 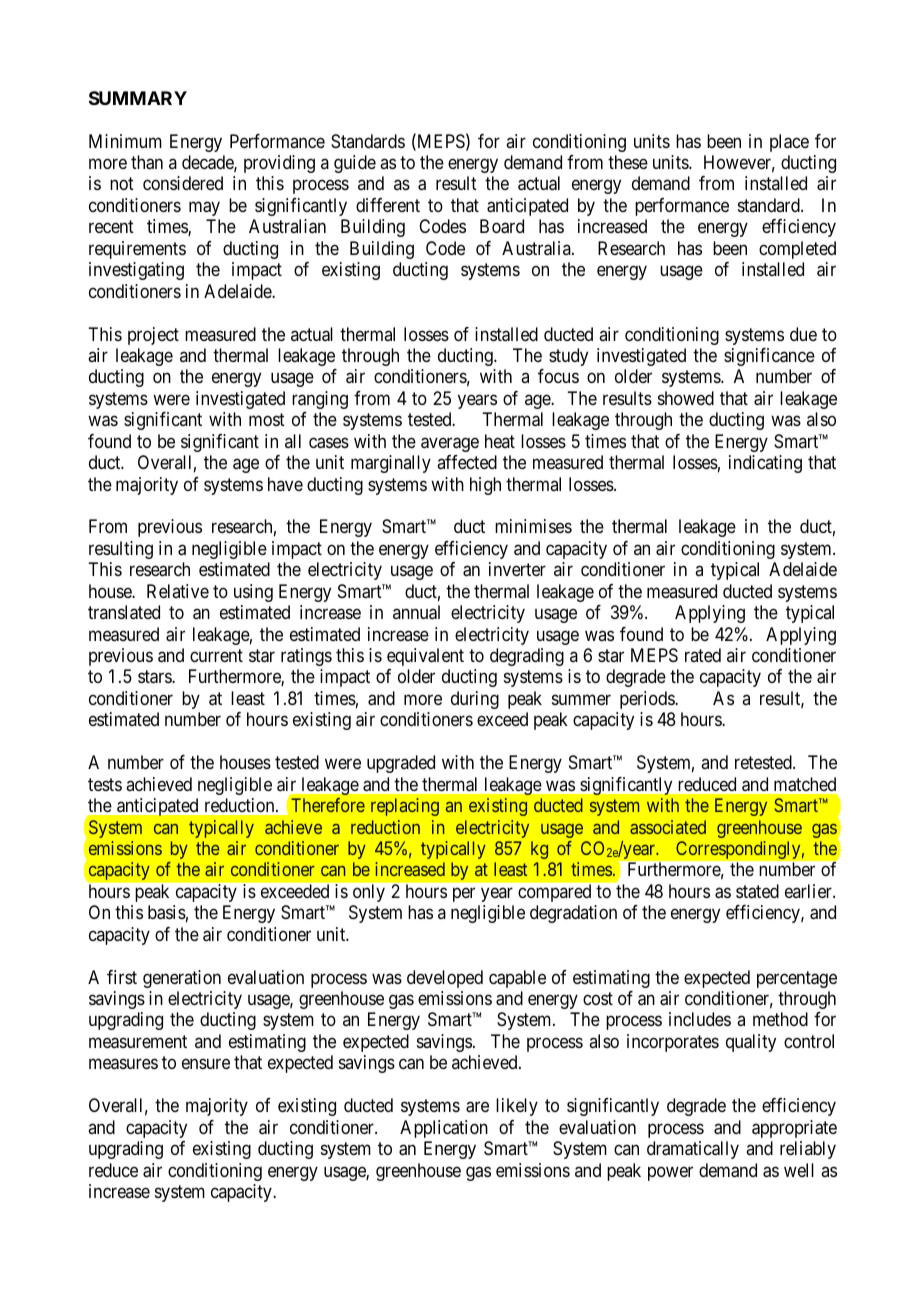 What do you see at coordinates (153, 336) in the screenshot?
I see `project` at bounding box center [153, 336].
